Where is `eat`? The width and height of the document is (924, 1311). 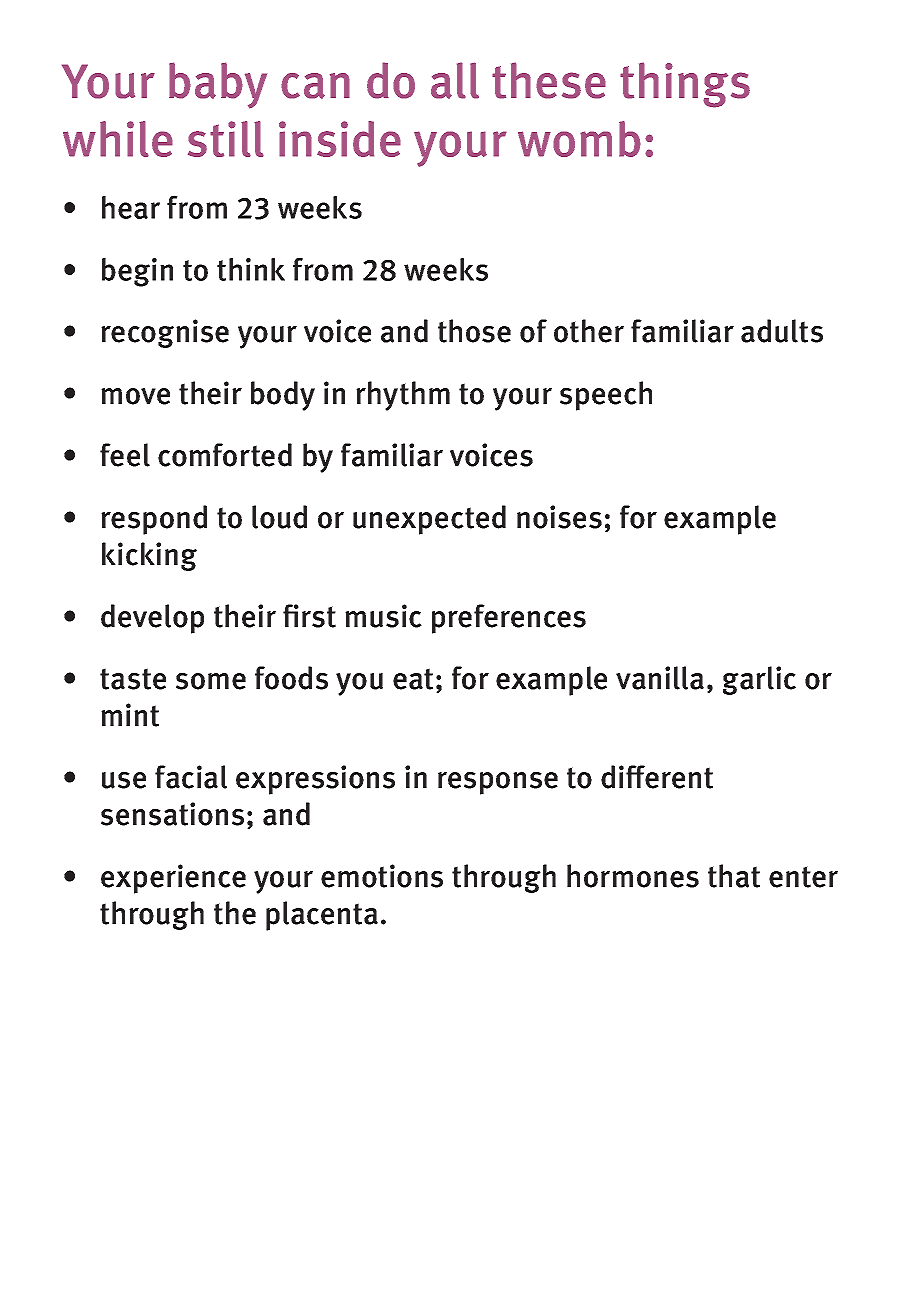
eat is located at coordinates (413, 679).
